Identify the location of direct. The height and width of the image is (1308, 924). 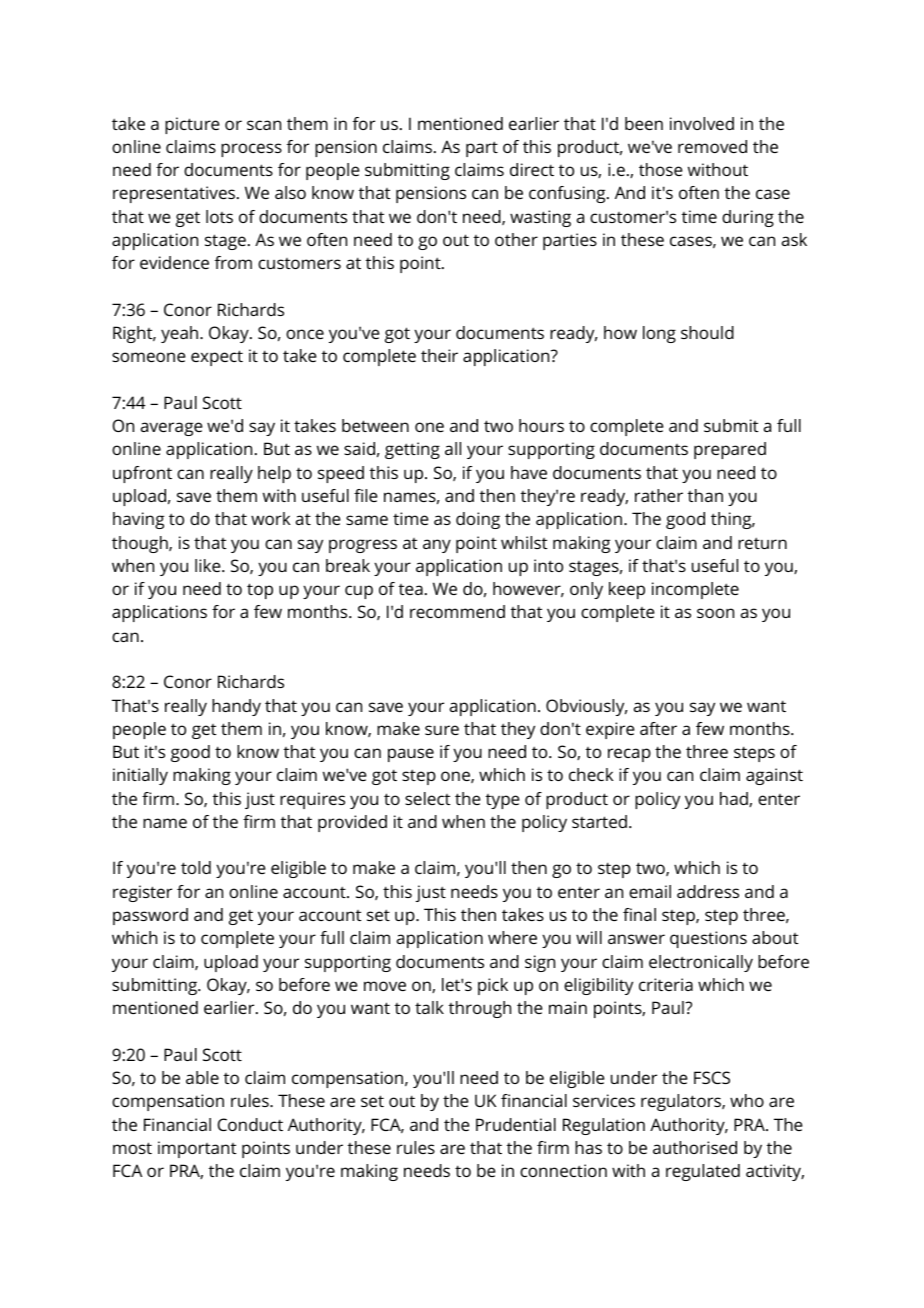
(532, 169).
